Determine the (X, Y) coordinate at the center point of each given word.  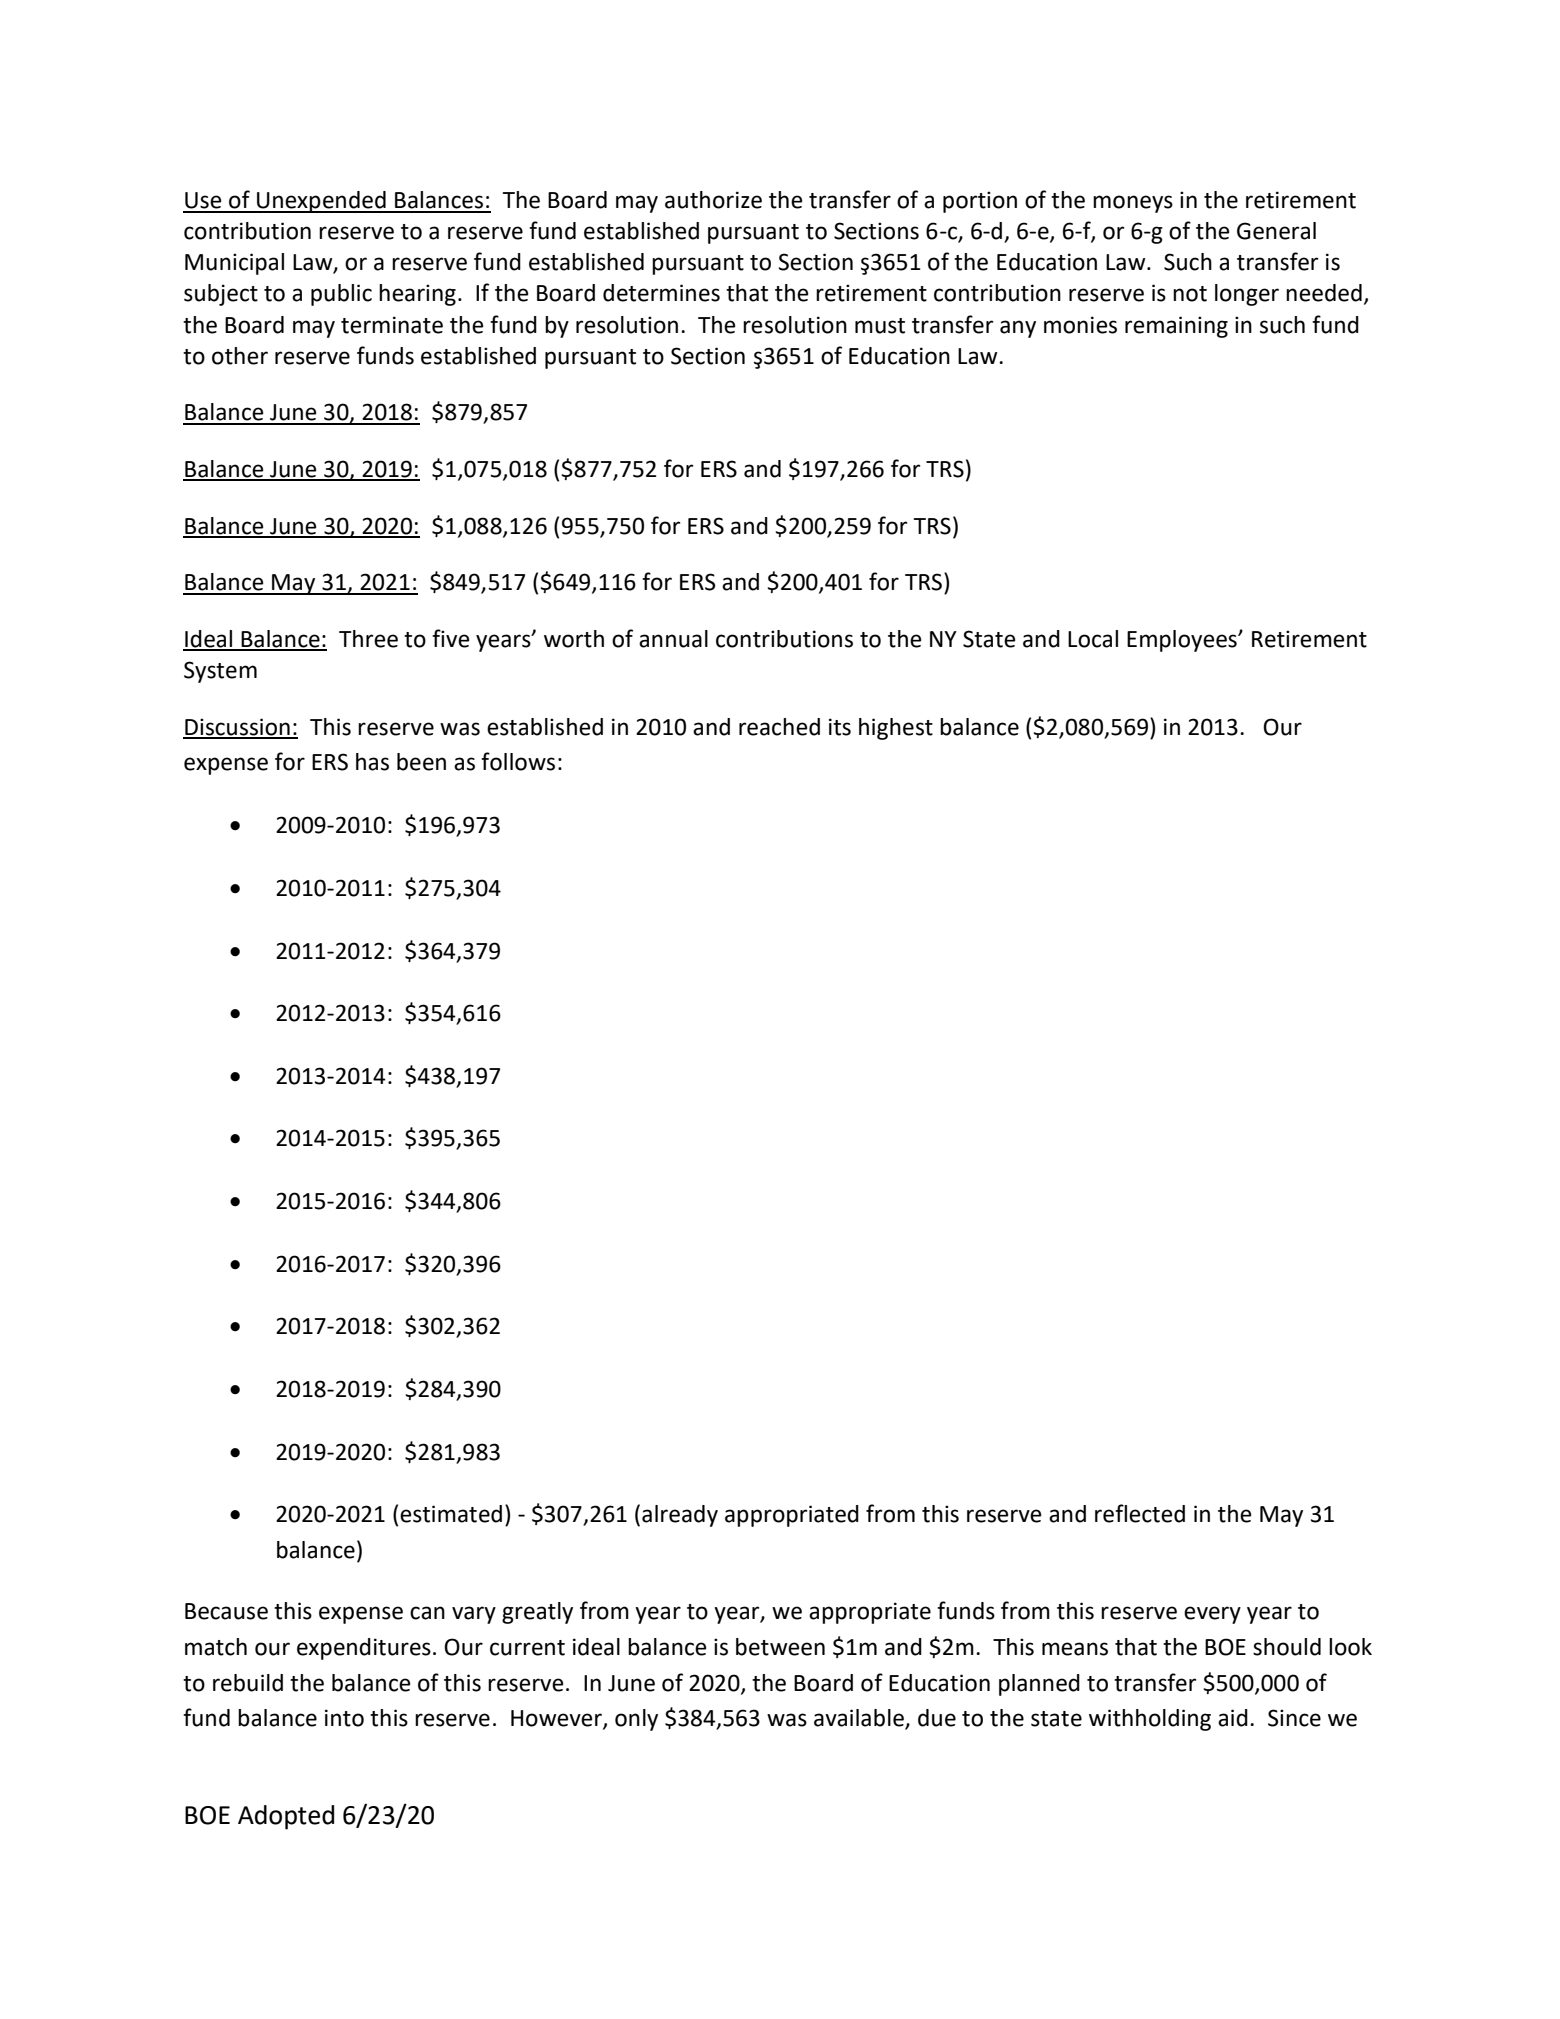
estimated (451, 1514)
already (680, 1516)
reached (779, 727)
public (341, 295)
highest (896, 729)
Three (368, 639)
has (372, 762)
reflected (1140, 1513)
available (860, 1719)
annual (673, 639)
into (344, 1718)
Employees (1183, 641)
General (1276, 231)
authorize (713, 200)
